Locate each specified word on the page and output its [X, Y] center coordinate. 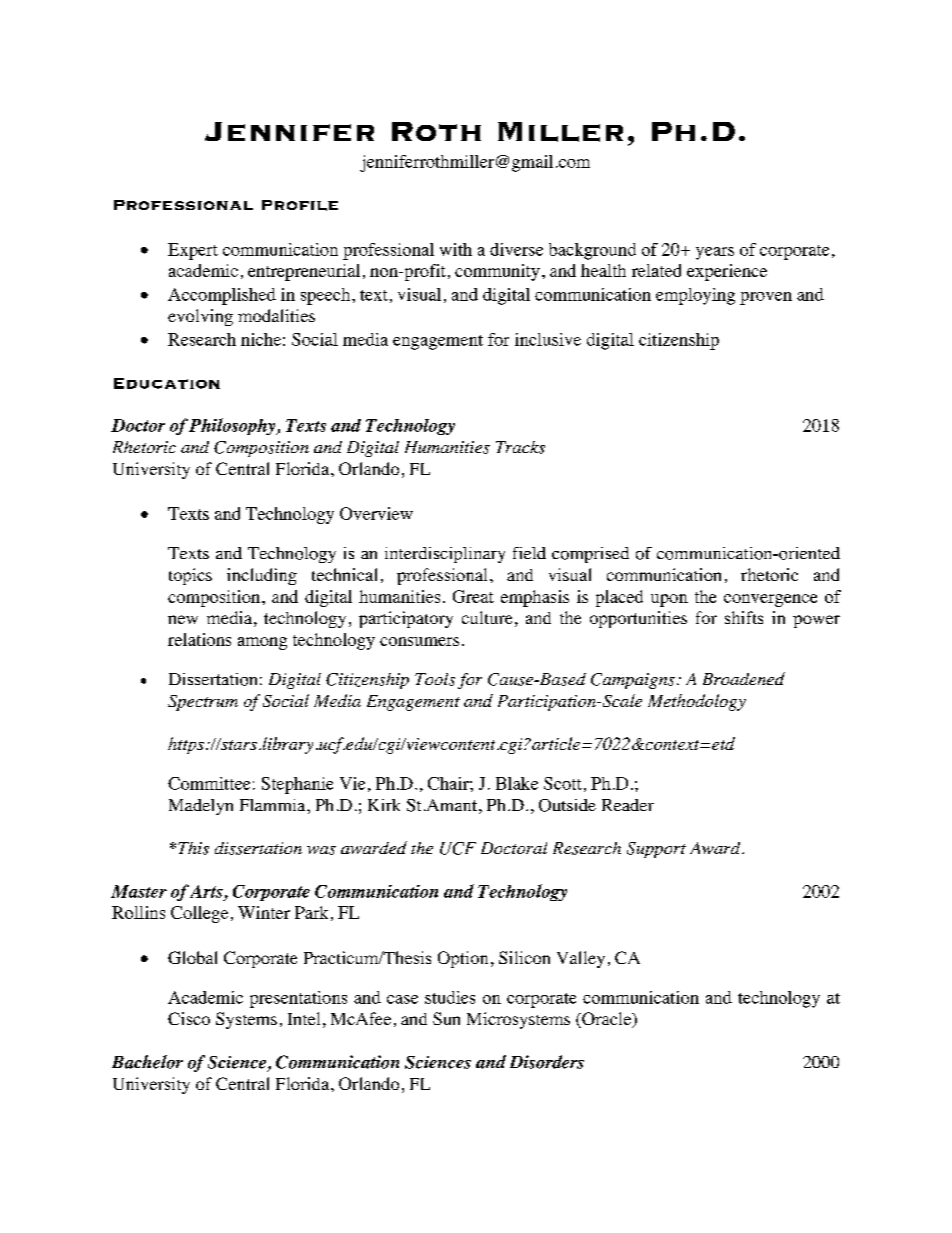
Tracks [520, 447]
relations [199, 639]
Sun [446, 1018]
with [456, 249]
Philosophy [233, 426]
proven [766, 298]
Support [656, 850]
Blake [517, 783]
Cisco [189, 1018]
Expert [193, 251]
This [193, 848]
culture [487, 617]
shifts [744, 617]
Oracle [607, 1020]
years [715, 253]
